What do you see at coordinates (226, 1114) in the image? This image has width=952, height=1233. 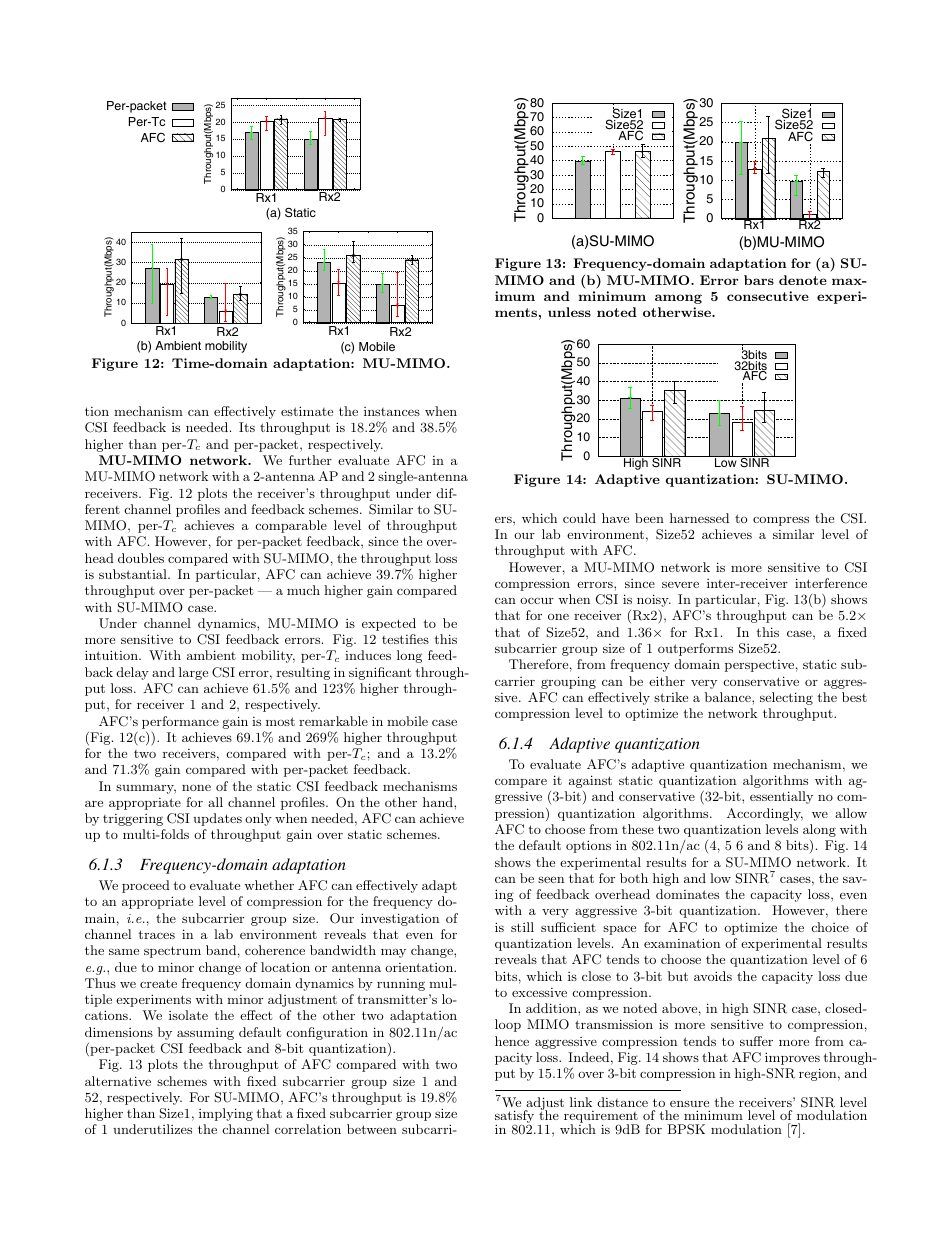 I see `implying` at bounding box center [226, 1114].
